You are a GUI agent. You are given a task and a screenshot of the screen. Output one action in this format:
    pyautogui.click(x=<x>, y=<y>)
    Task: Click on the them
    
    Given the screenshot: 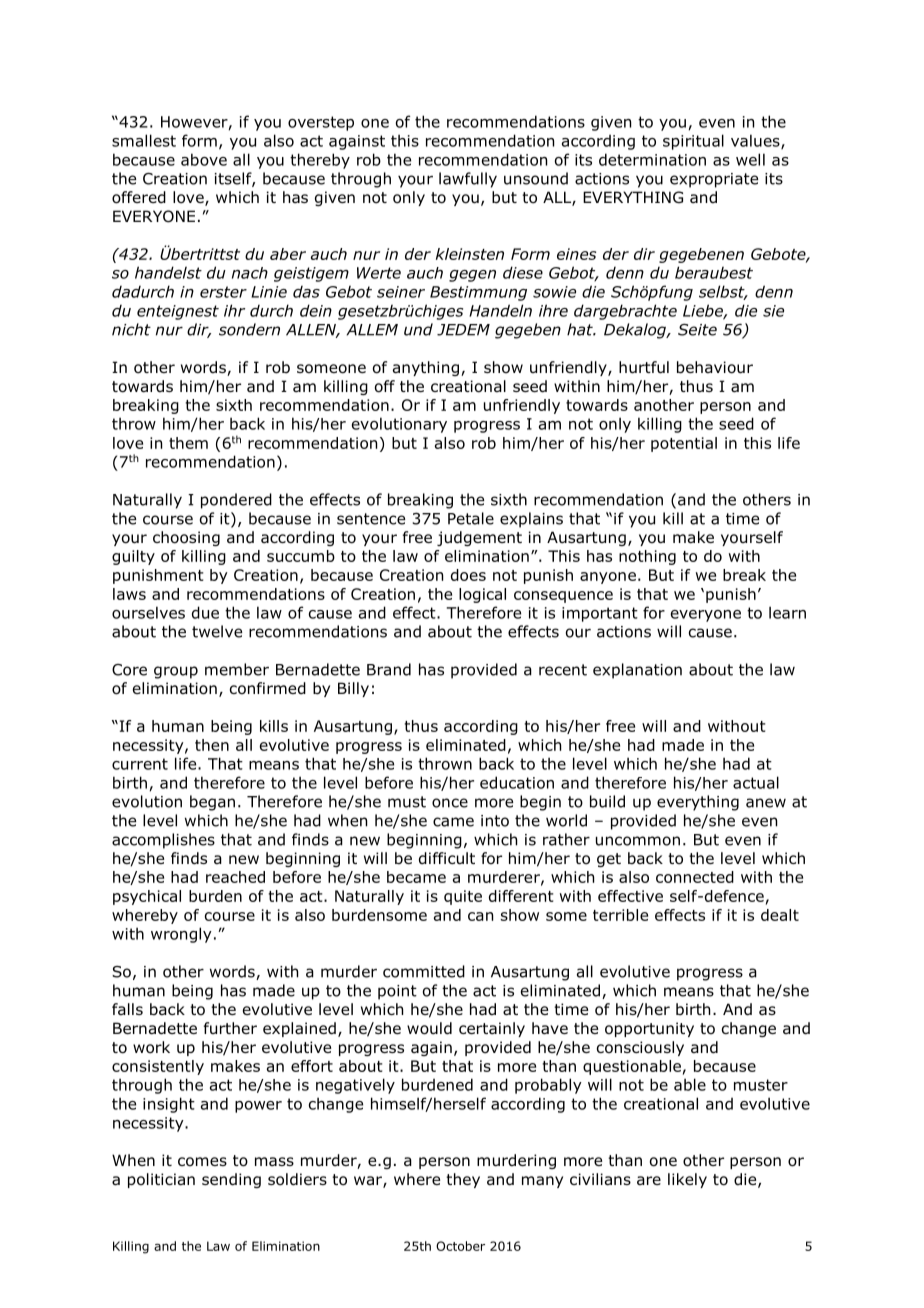 What is the action you would take?
    pyautogui.click(x=188, y=443)
